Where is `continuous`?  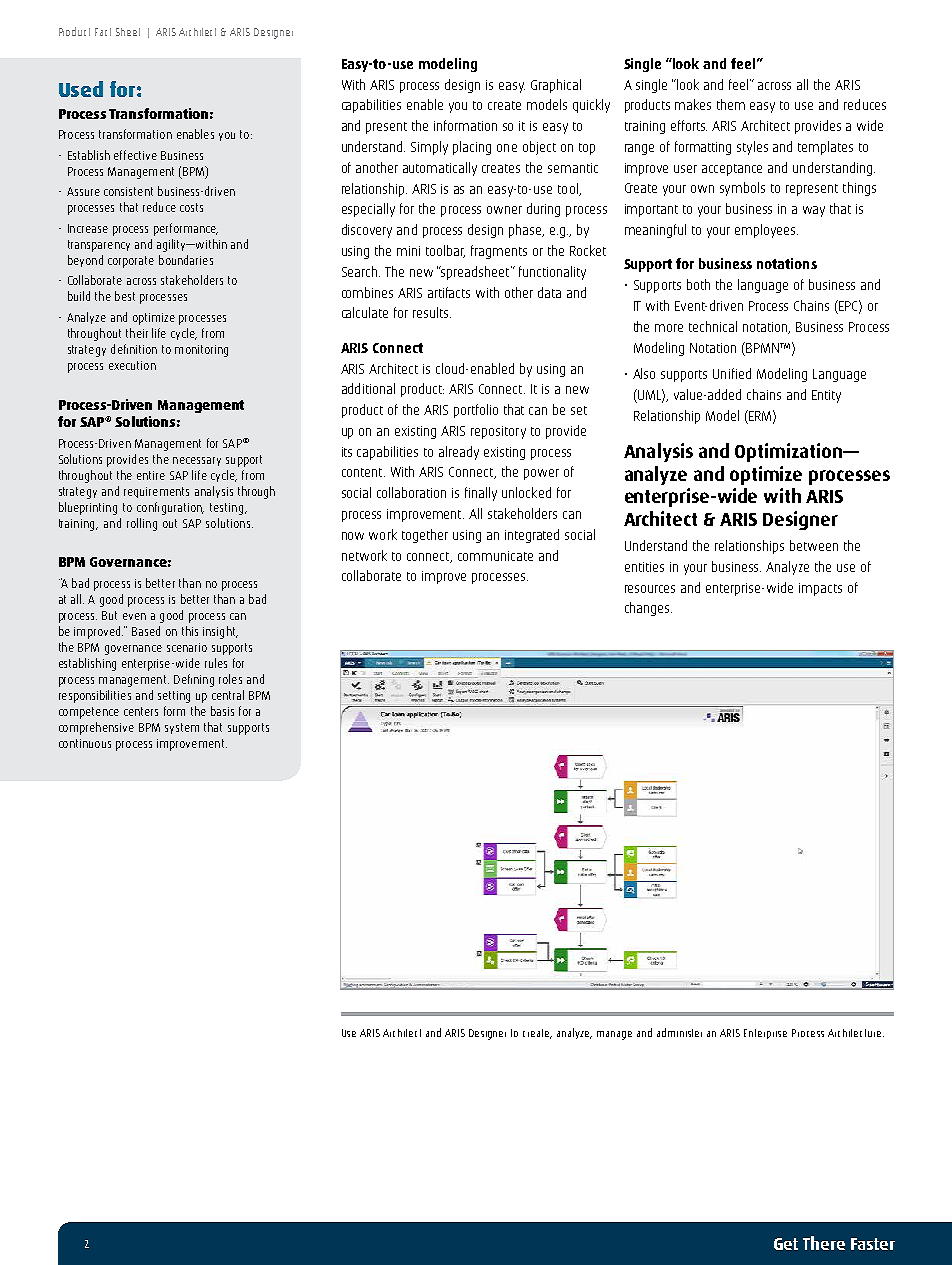
continuous is located at coordinates (85, 743).
